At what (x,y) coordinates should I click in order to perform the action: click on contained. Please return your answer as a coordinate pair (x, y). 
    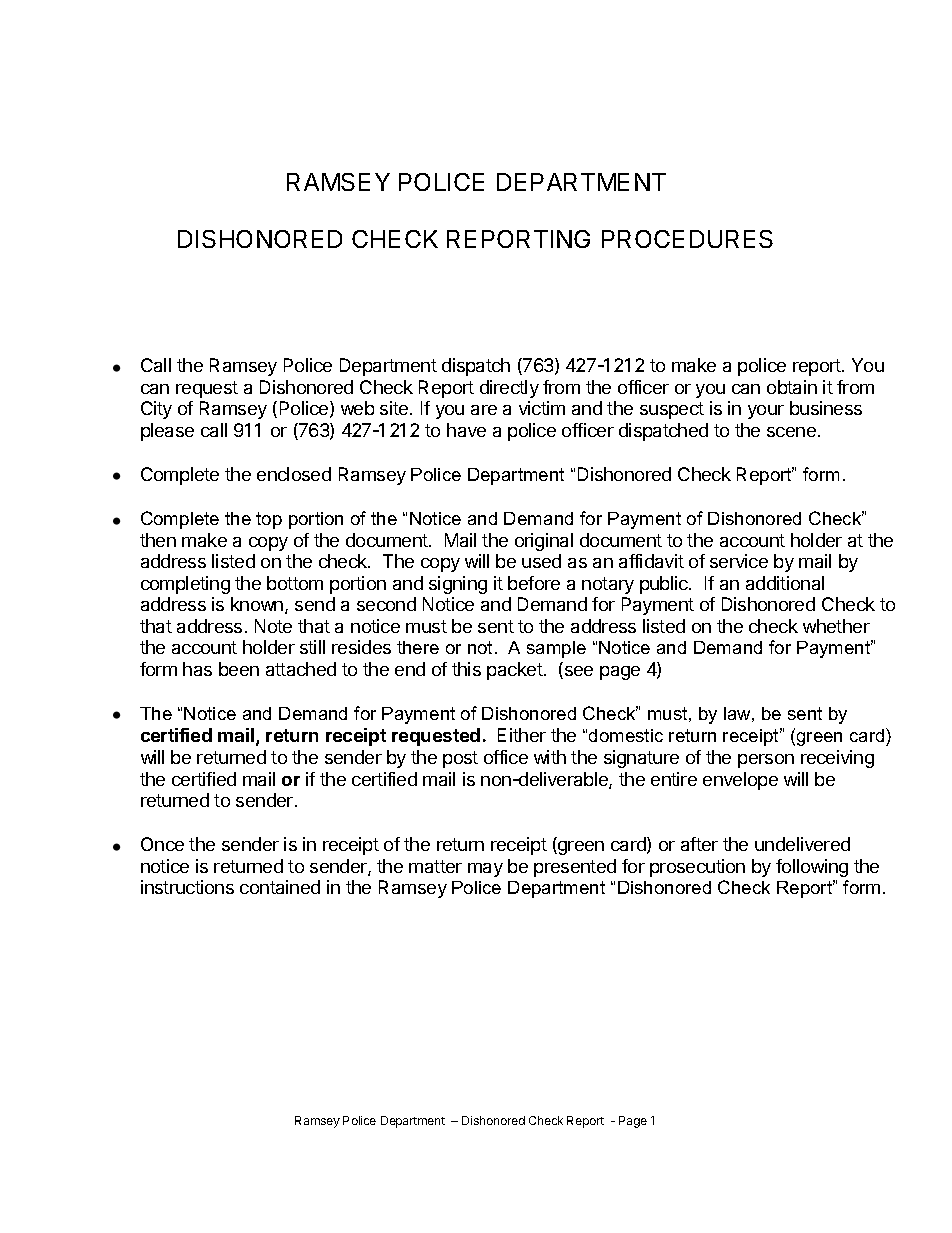
    Looking at the image, I should click on (280, 887).
